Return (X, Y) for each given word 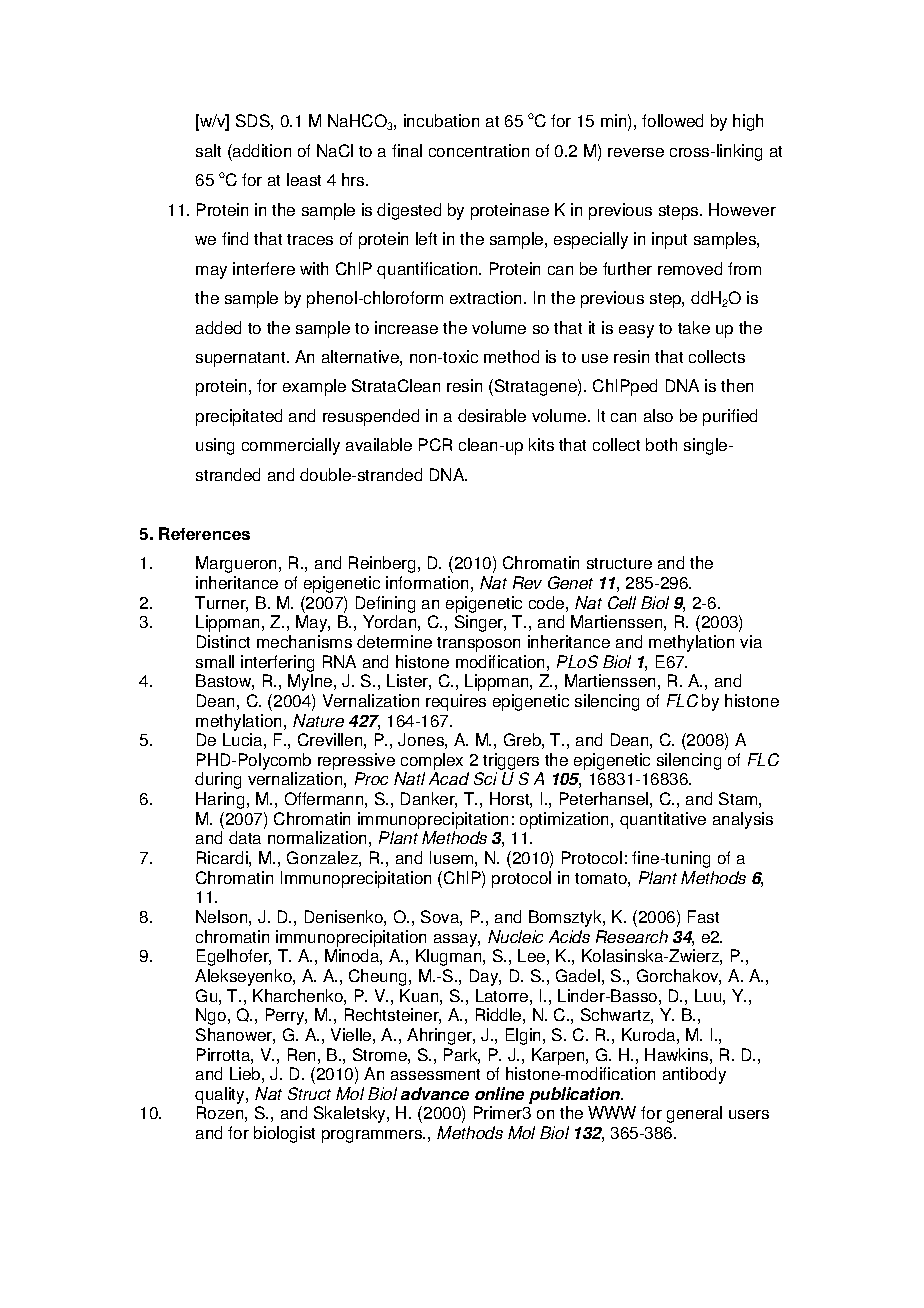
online (499, 1093)
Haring (220, 800)
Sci (485, 778)
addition (261, 150)
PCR (435, 444)
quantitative (663, 820)
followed (672, 120)
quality (221, 1097)
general (694, 1114)
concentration (479, 150)
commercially (291, 446)
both (661, 444)
